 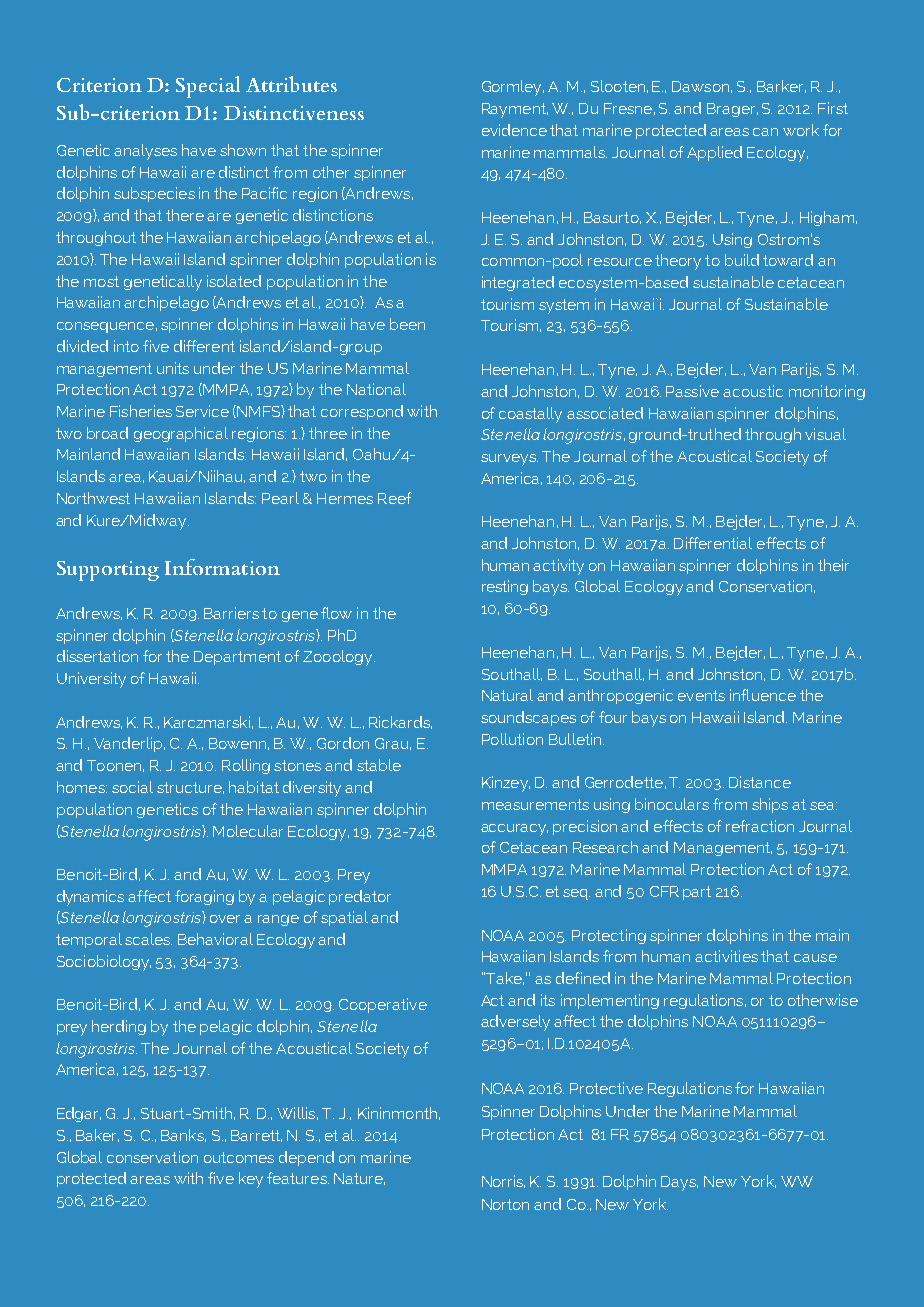 I want to click on analyses, so click(x=145, y=152).
